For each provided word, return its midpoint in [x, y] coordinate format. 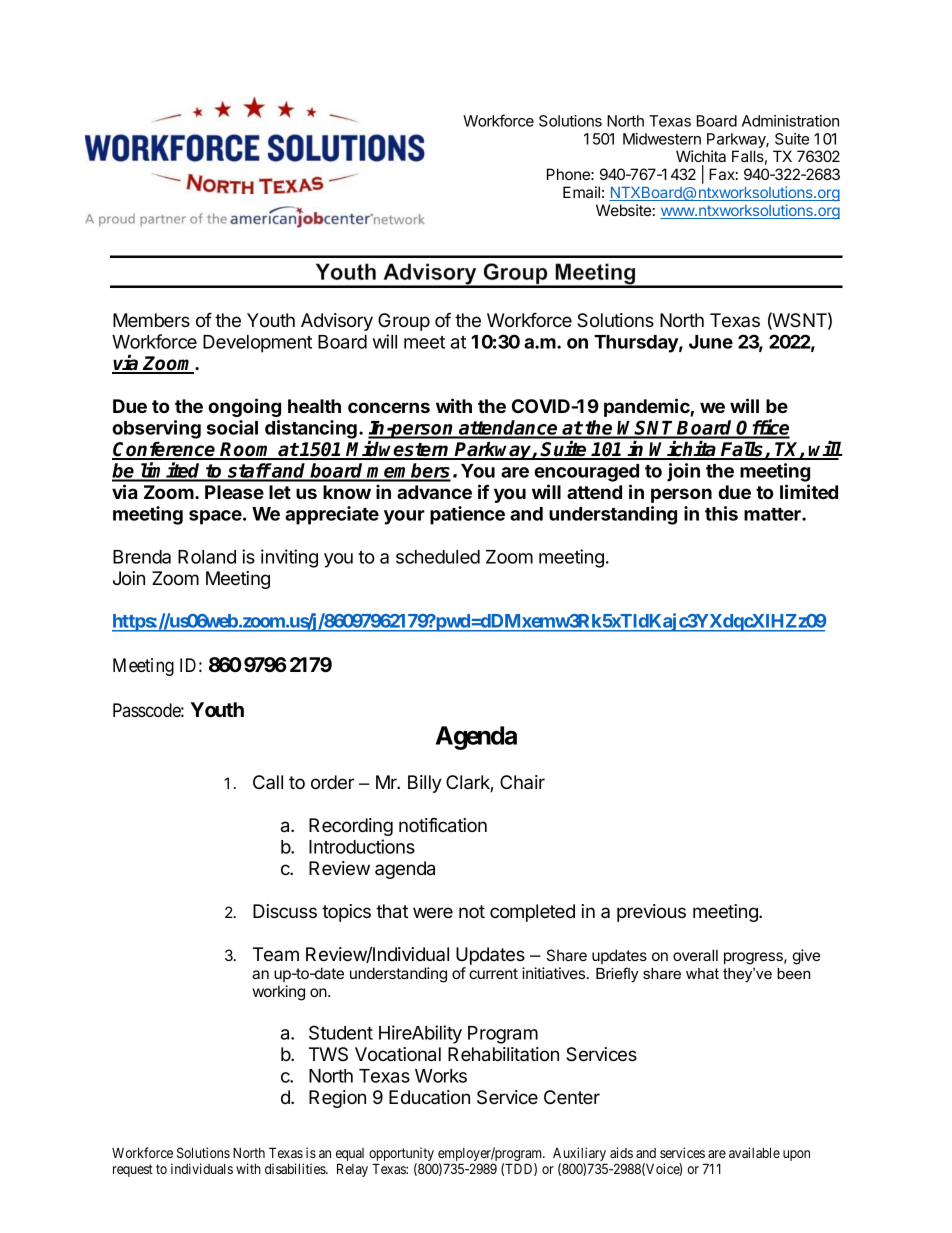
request [133, 1170]
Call [268, 782]
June [711, 342]
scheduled [438, 557]
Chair [522, 782]
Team [276, 954]
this [721, 513]
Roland [207, 557]
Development [257, 344]
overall [695, 955]
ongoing [244, 407]
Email [581, 192]
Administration [790, 121]
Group [404, 322]
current [493, 973]
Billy [425, 784]
